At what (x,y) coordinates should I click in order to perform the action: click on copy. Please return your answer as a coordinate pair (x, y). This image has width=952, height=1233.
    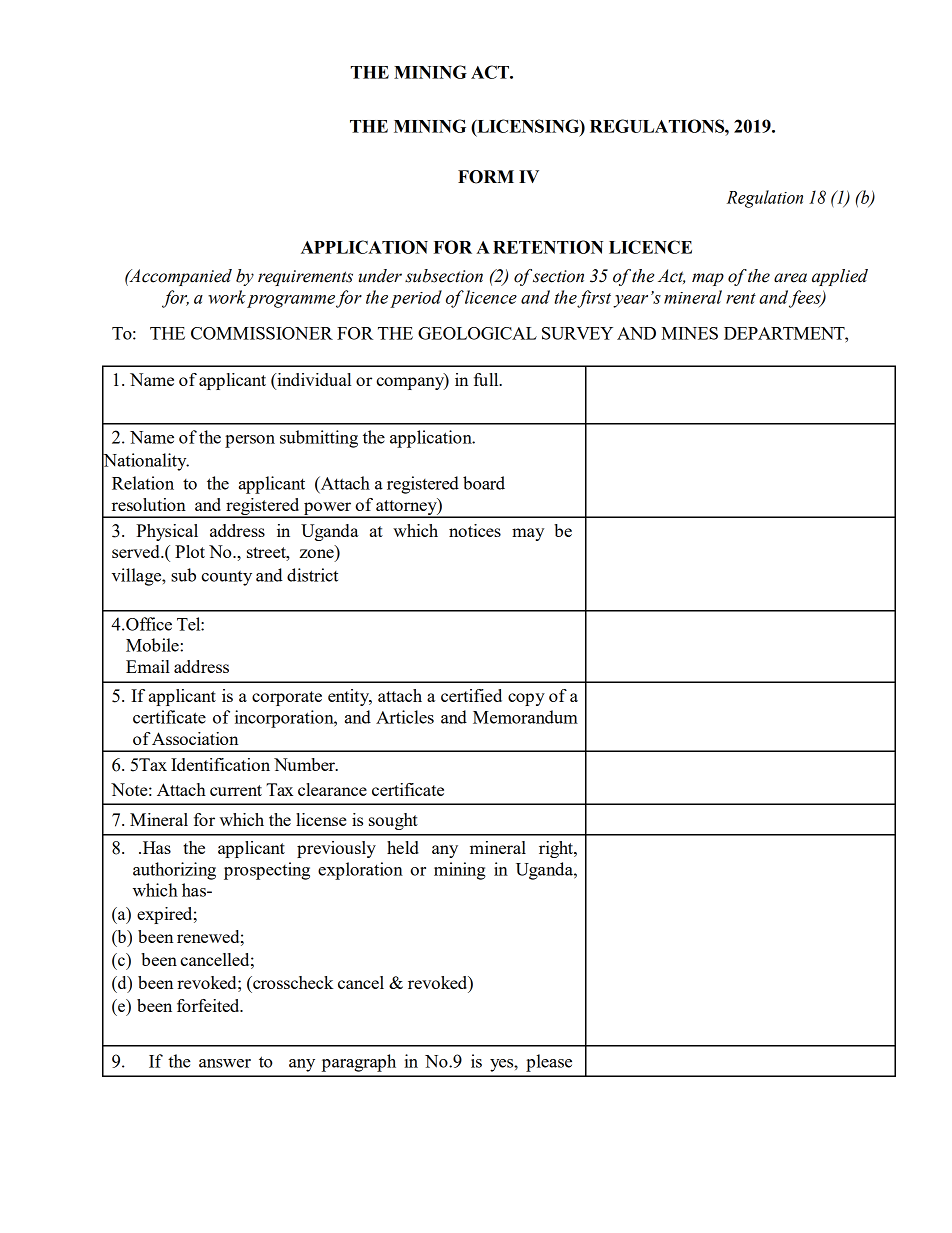
    Looking at the image, I should click on (526, 699).
